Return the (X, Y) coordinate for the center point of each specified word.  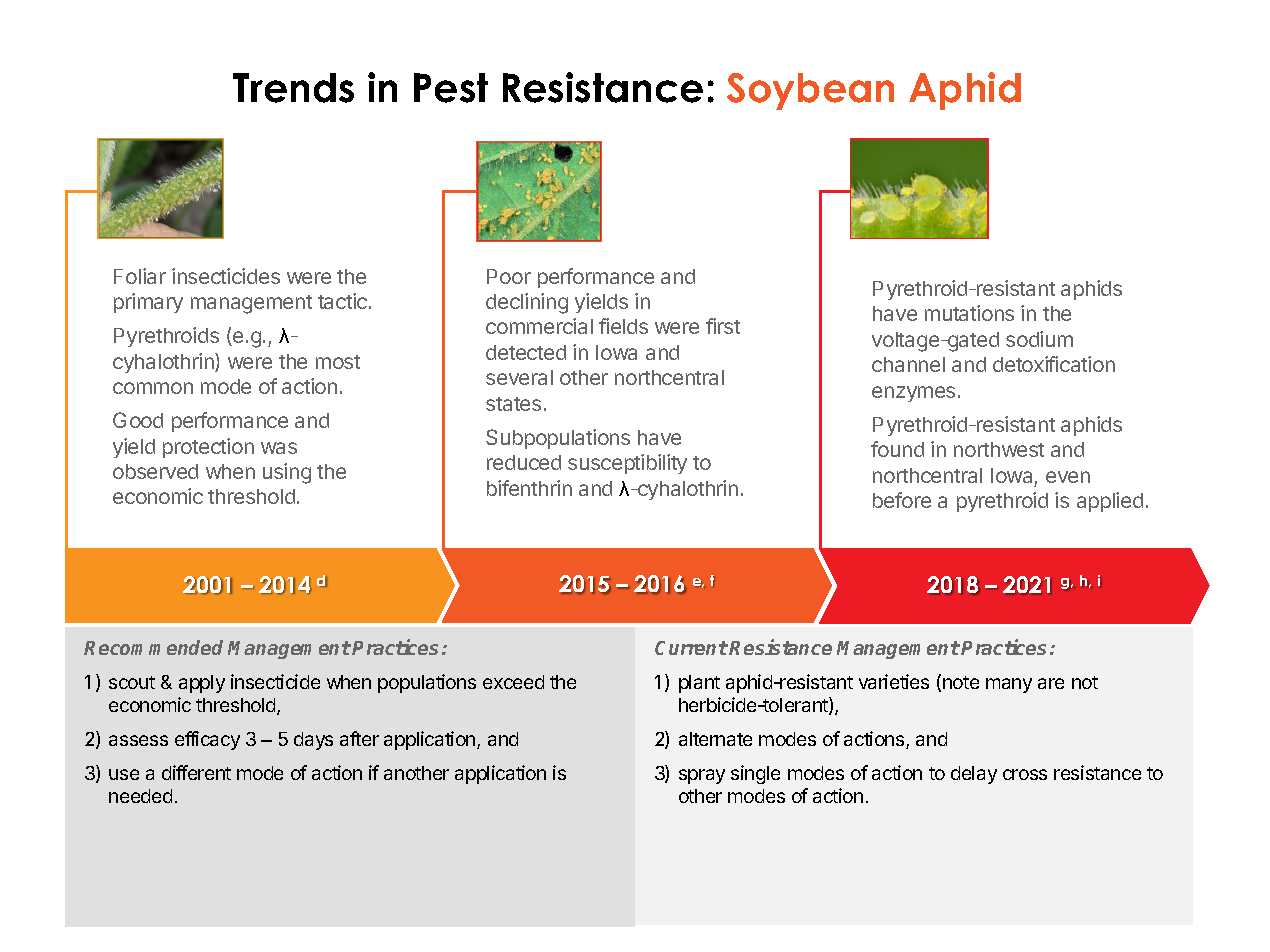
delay (974, 775)
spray (702, 776)
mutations (969, 313)
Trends (293, 88)
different (196, 772)
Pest (451, 88)
